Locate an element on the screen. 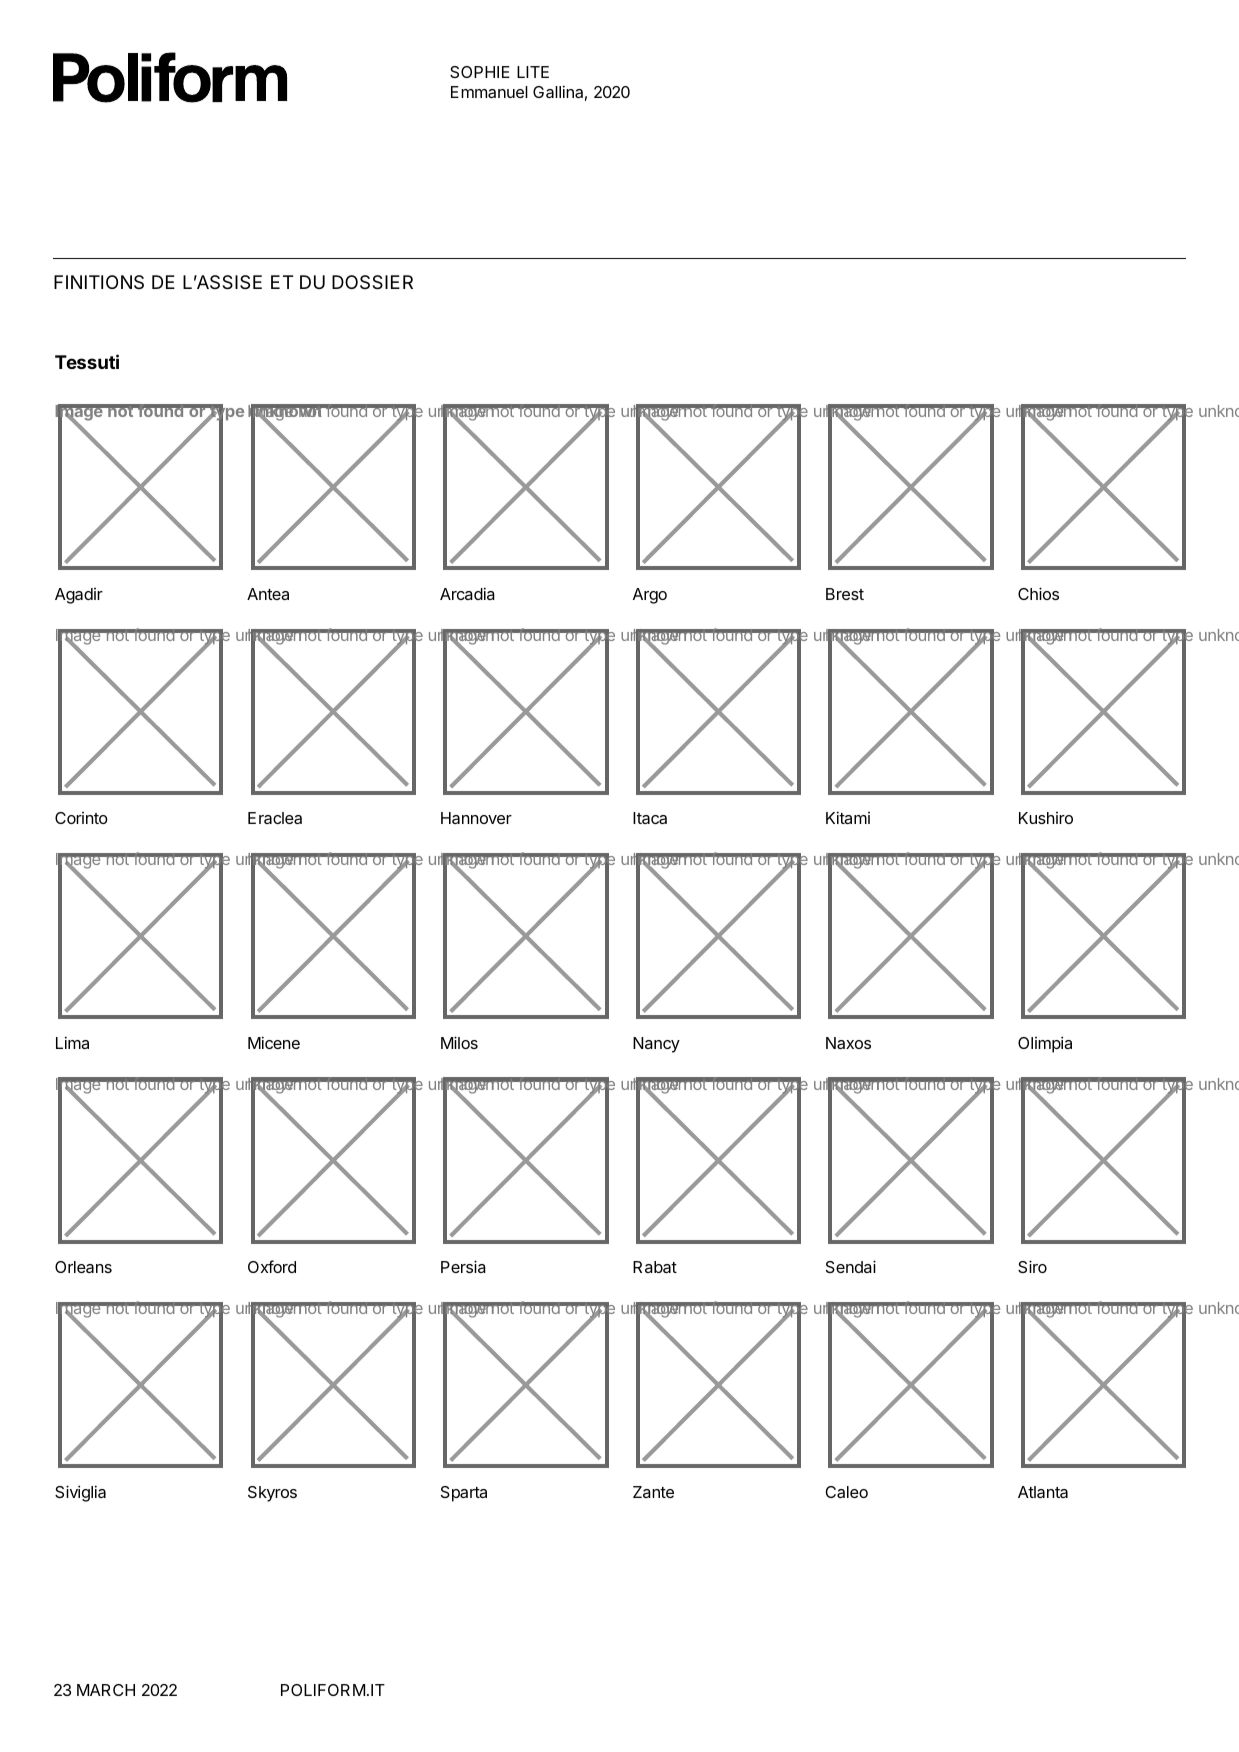 Image resolution: width=1239 pixels, height=1752 pixels. MARCH is located at coordinates (106, 1690).
